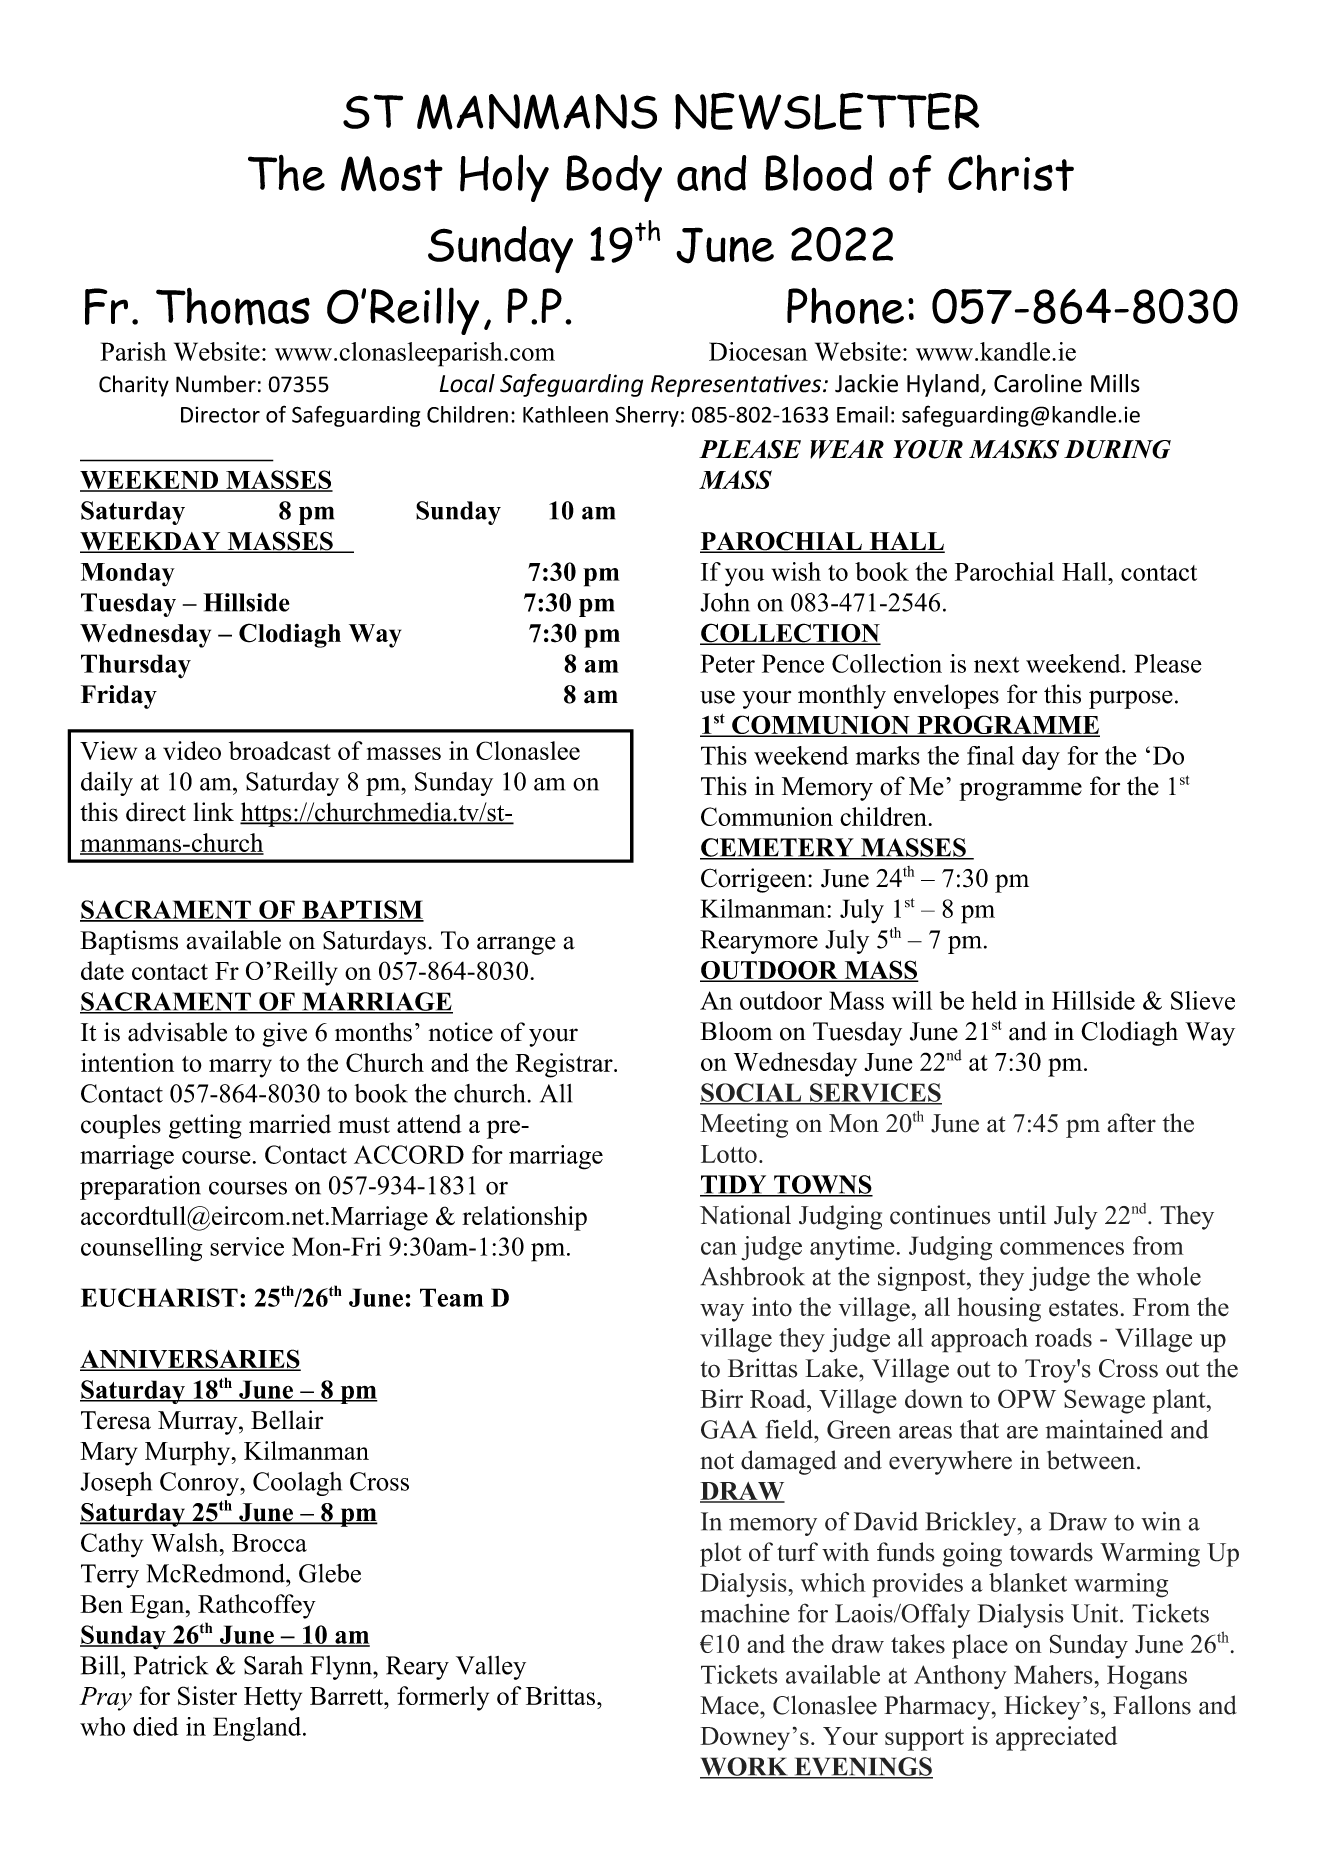  I want to click on Mace, so click(730, 1705).
